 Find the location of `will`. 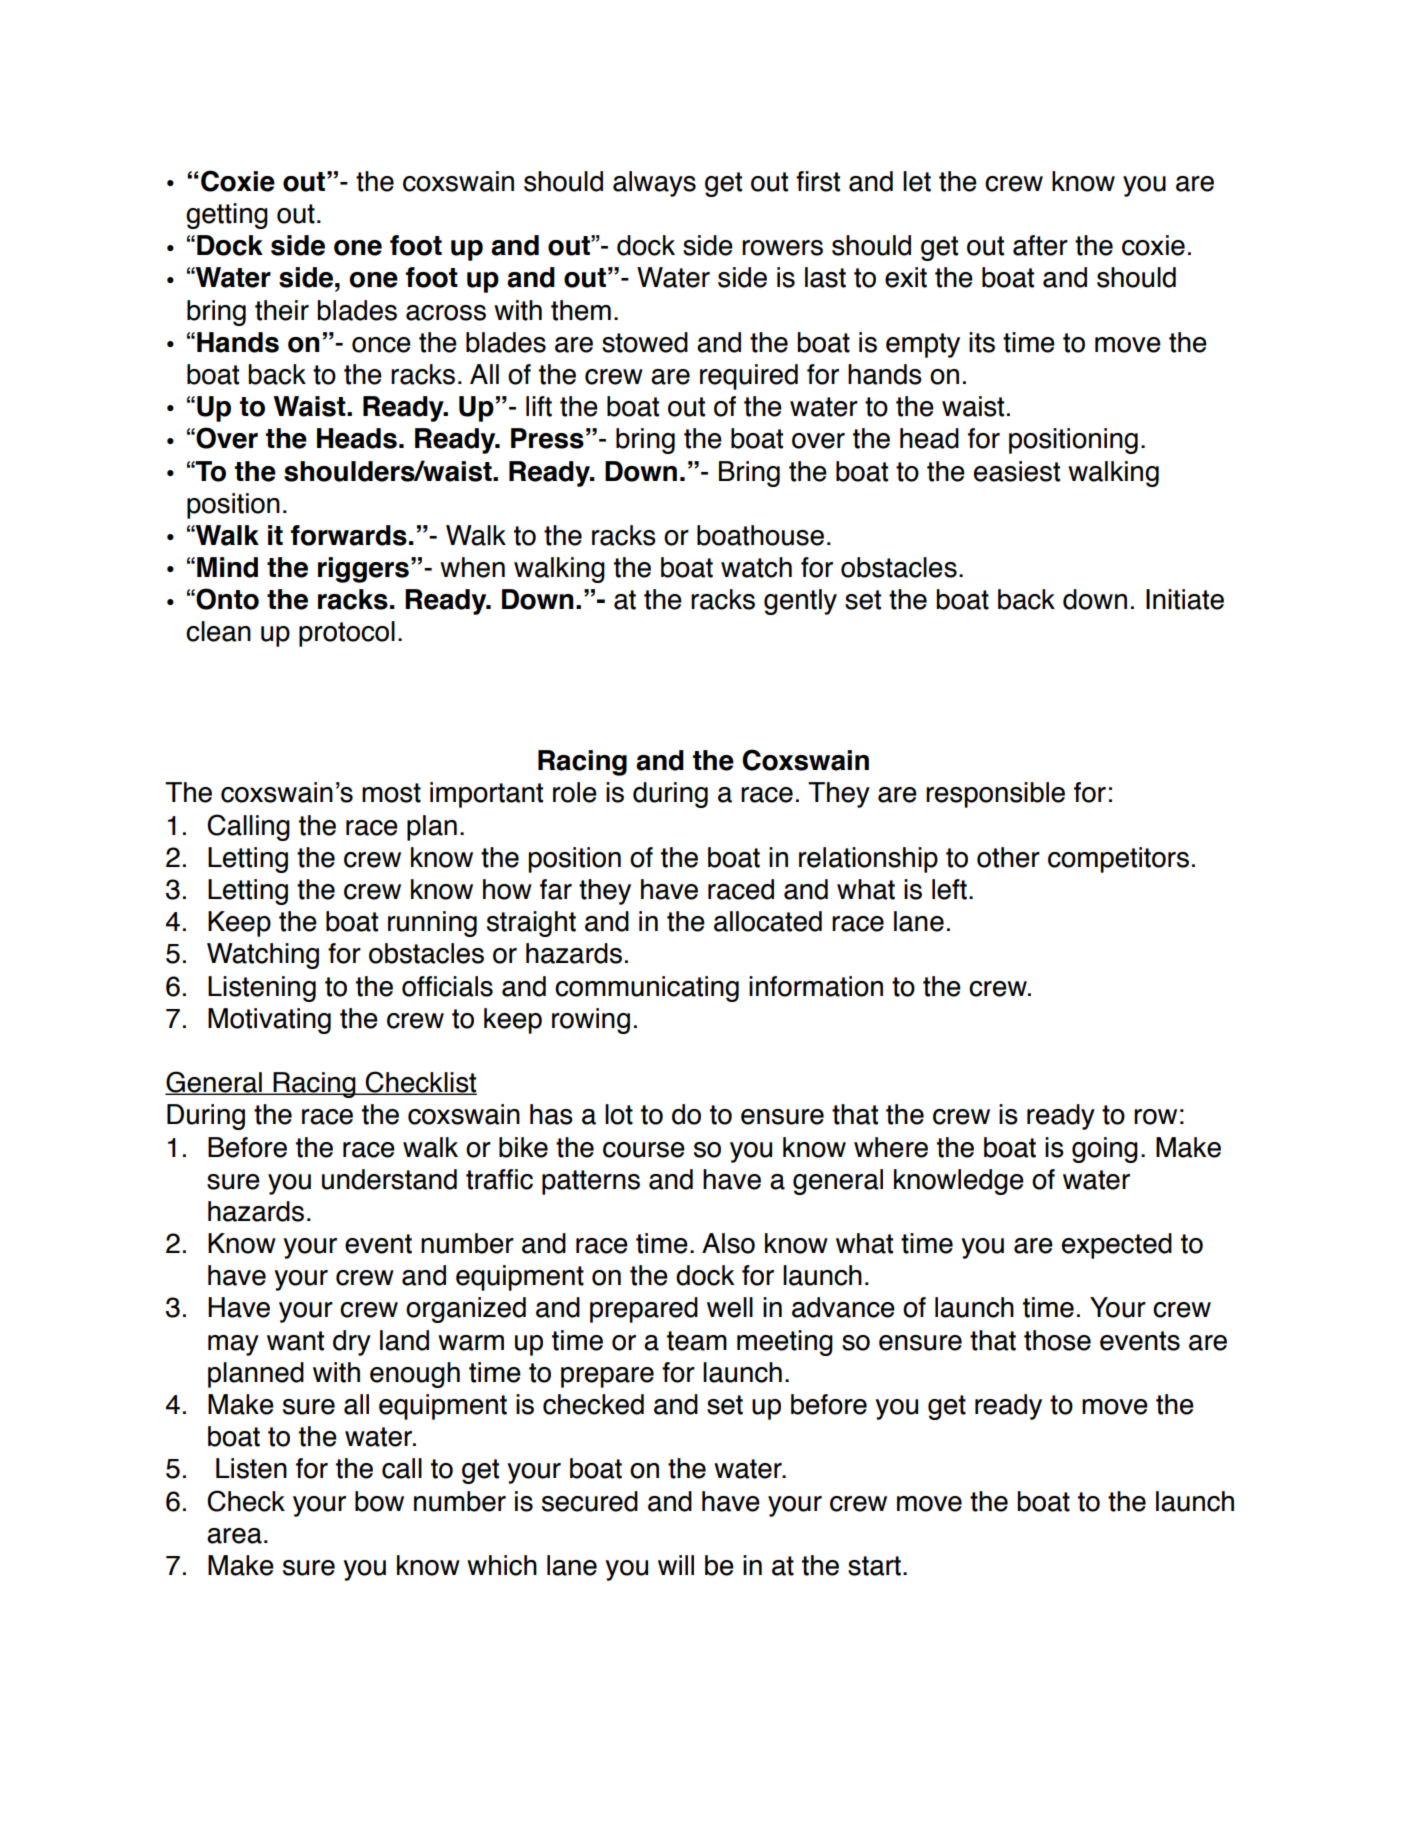

will is located at coordinates (676, 1565).
